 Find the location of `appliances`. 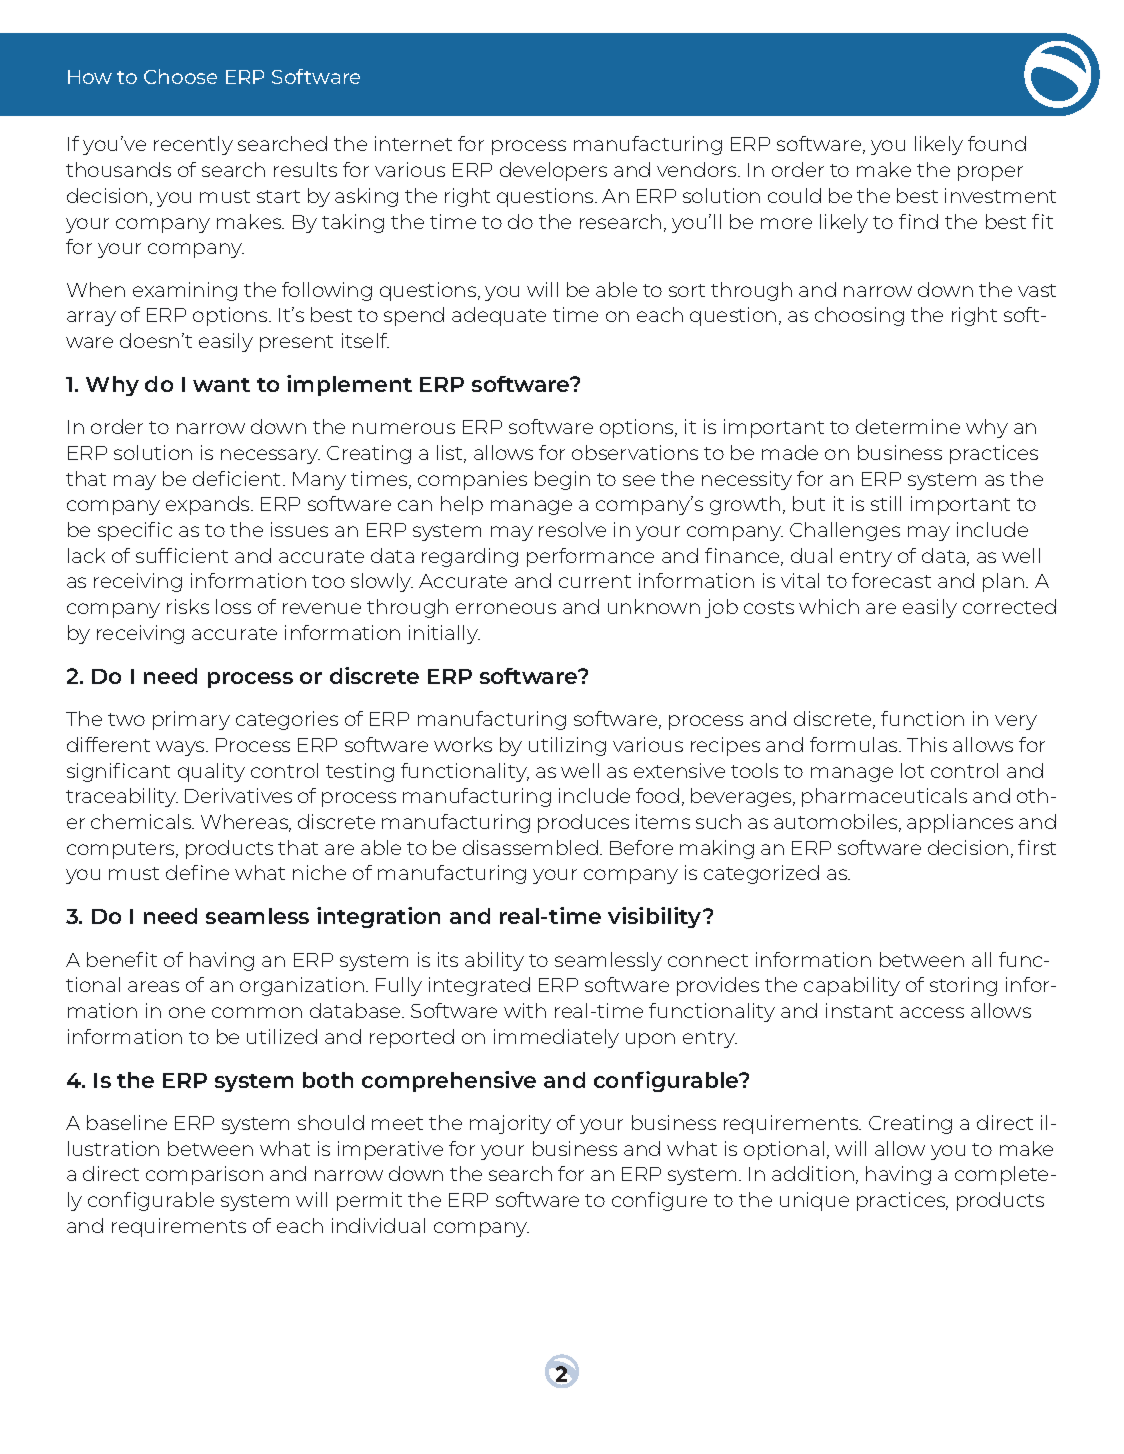

appliances is located at coordinates (960, 823).
